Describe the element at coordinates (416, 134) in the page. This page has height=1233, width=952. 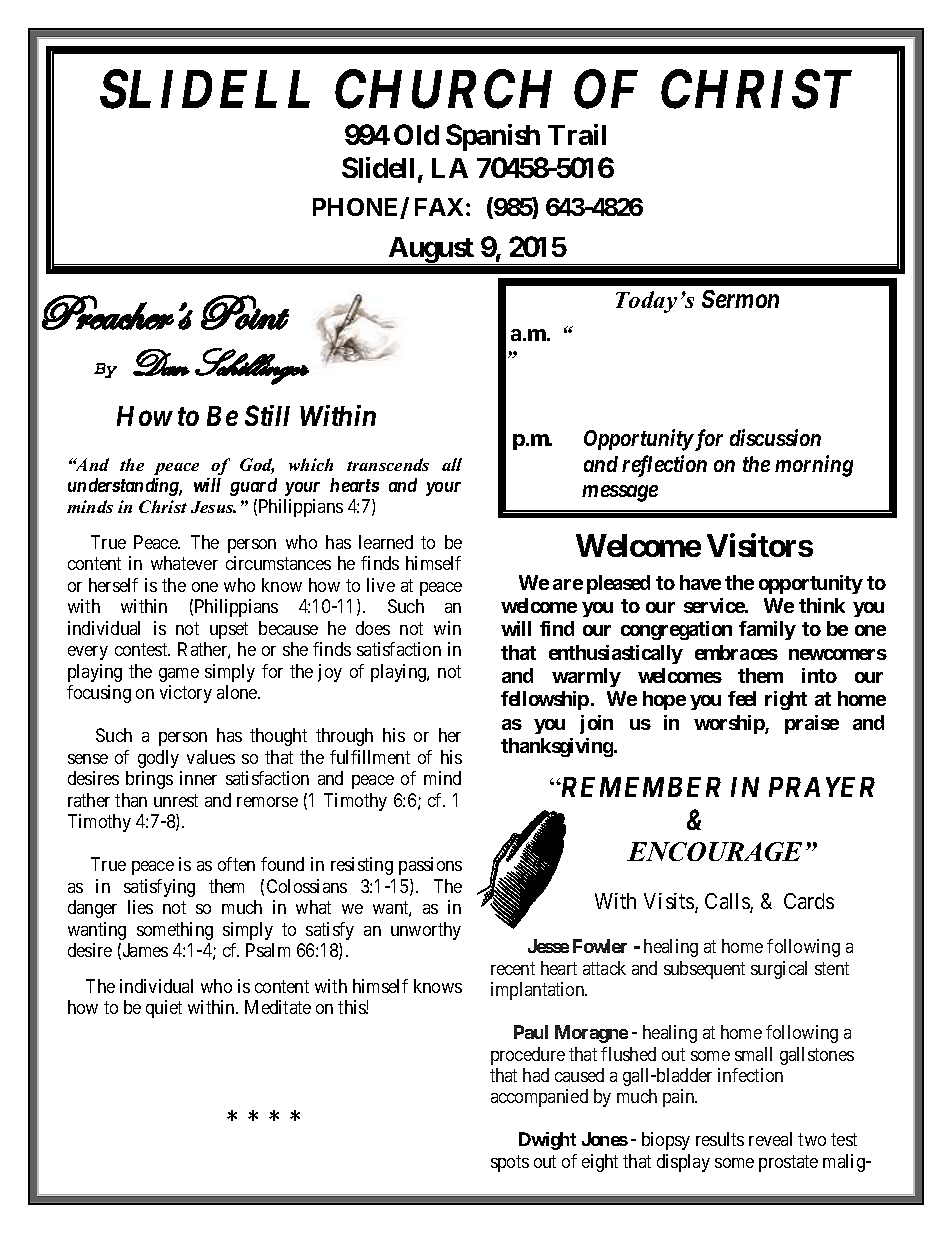
I see `Old` at that location.
